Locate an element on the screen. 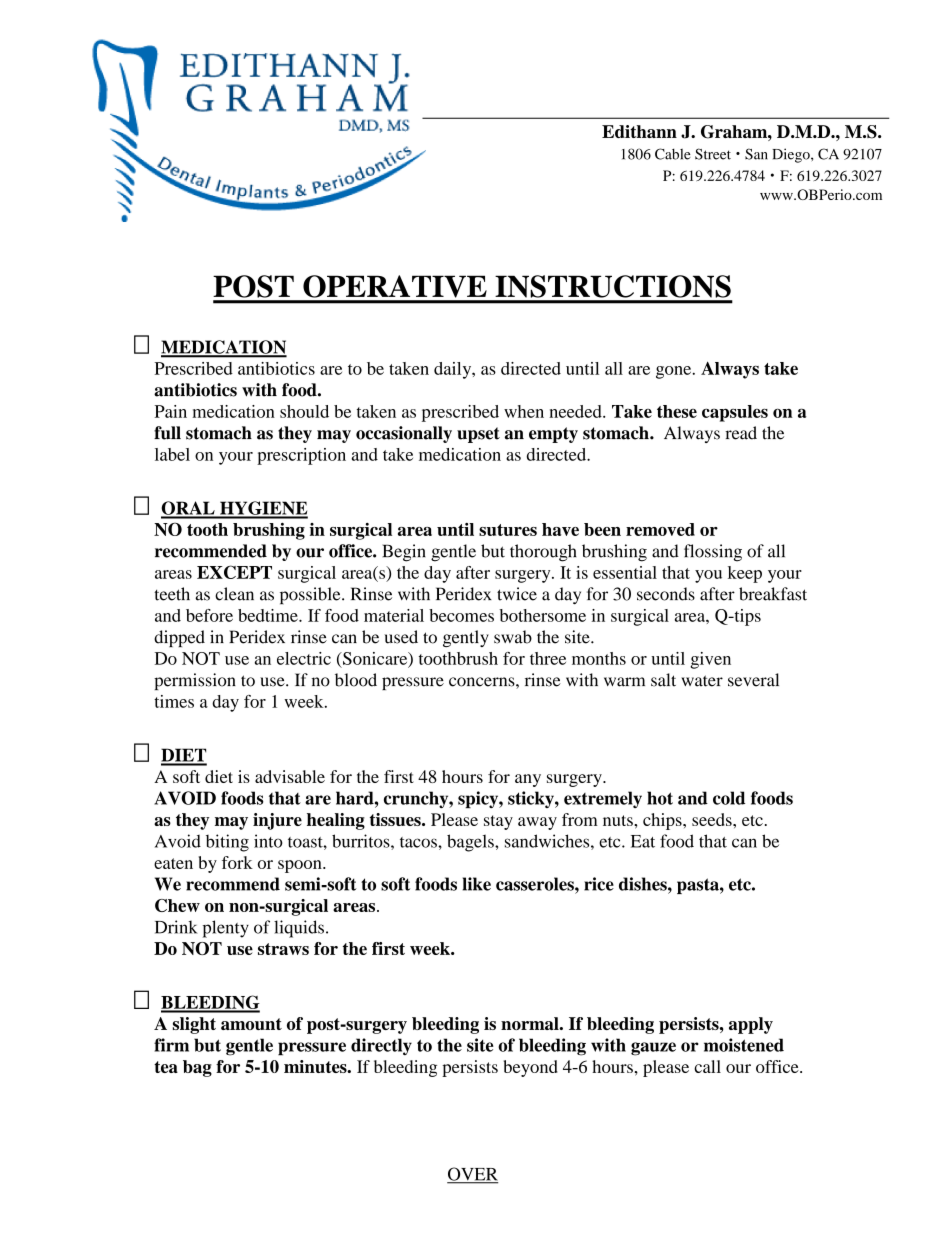 This screenshot has height=1233, width=952. like is located at coordinates (477, 884).
